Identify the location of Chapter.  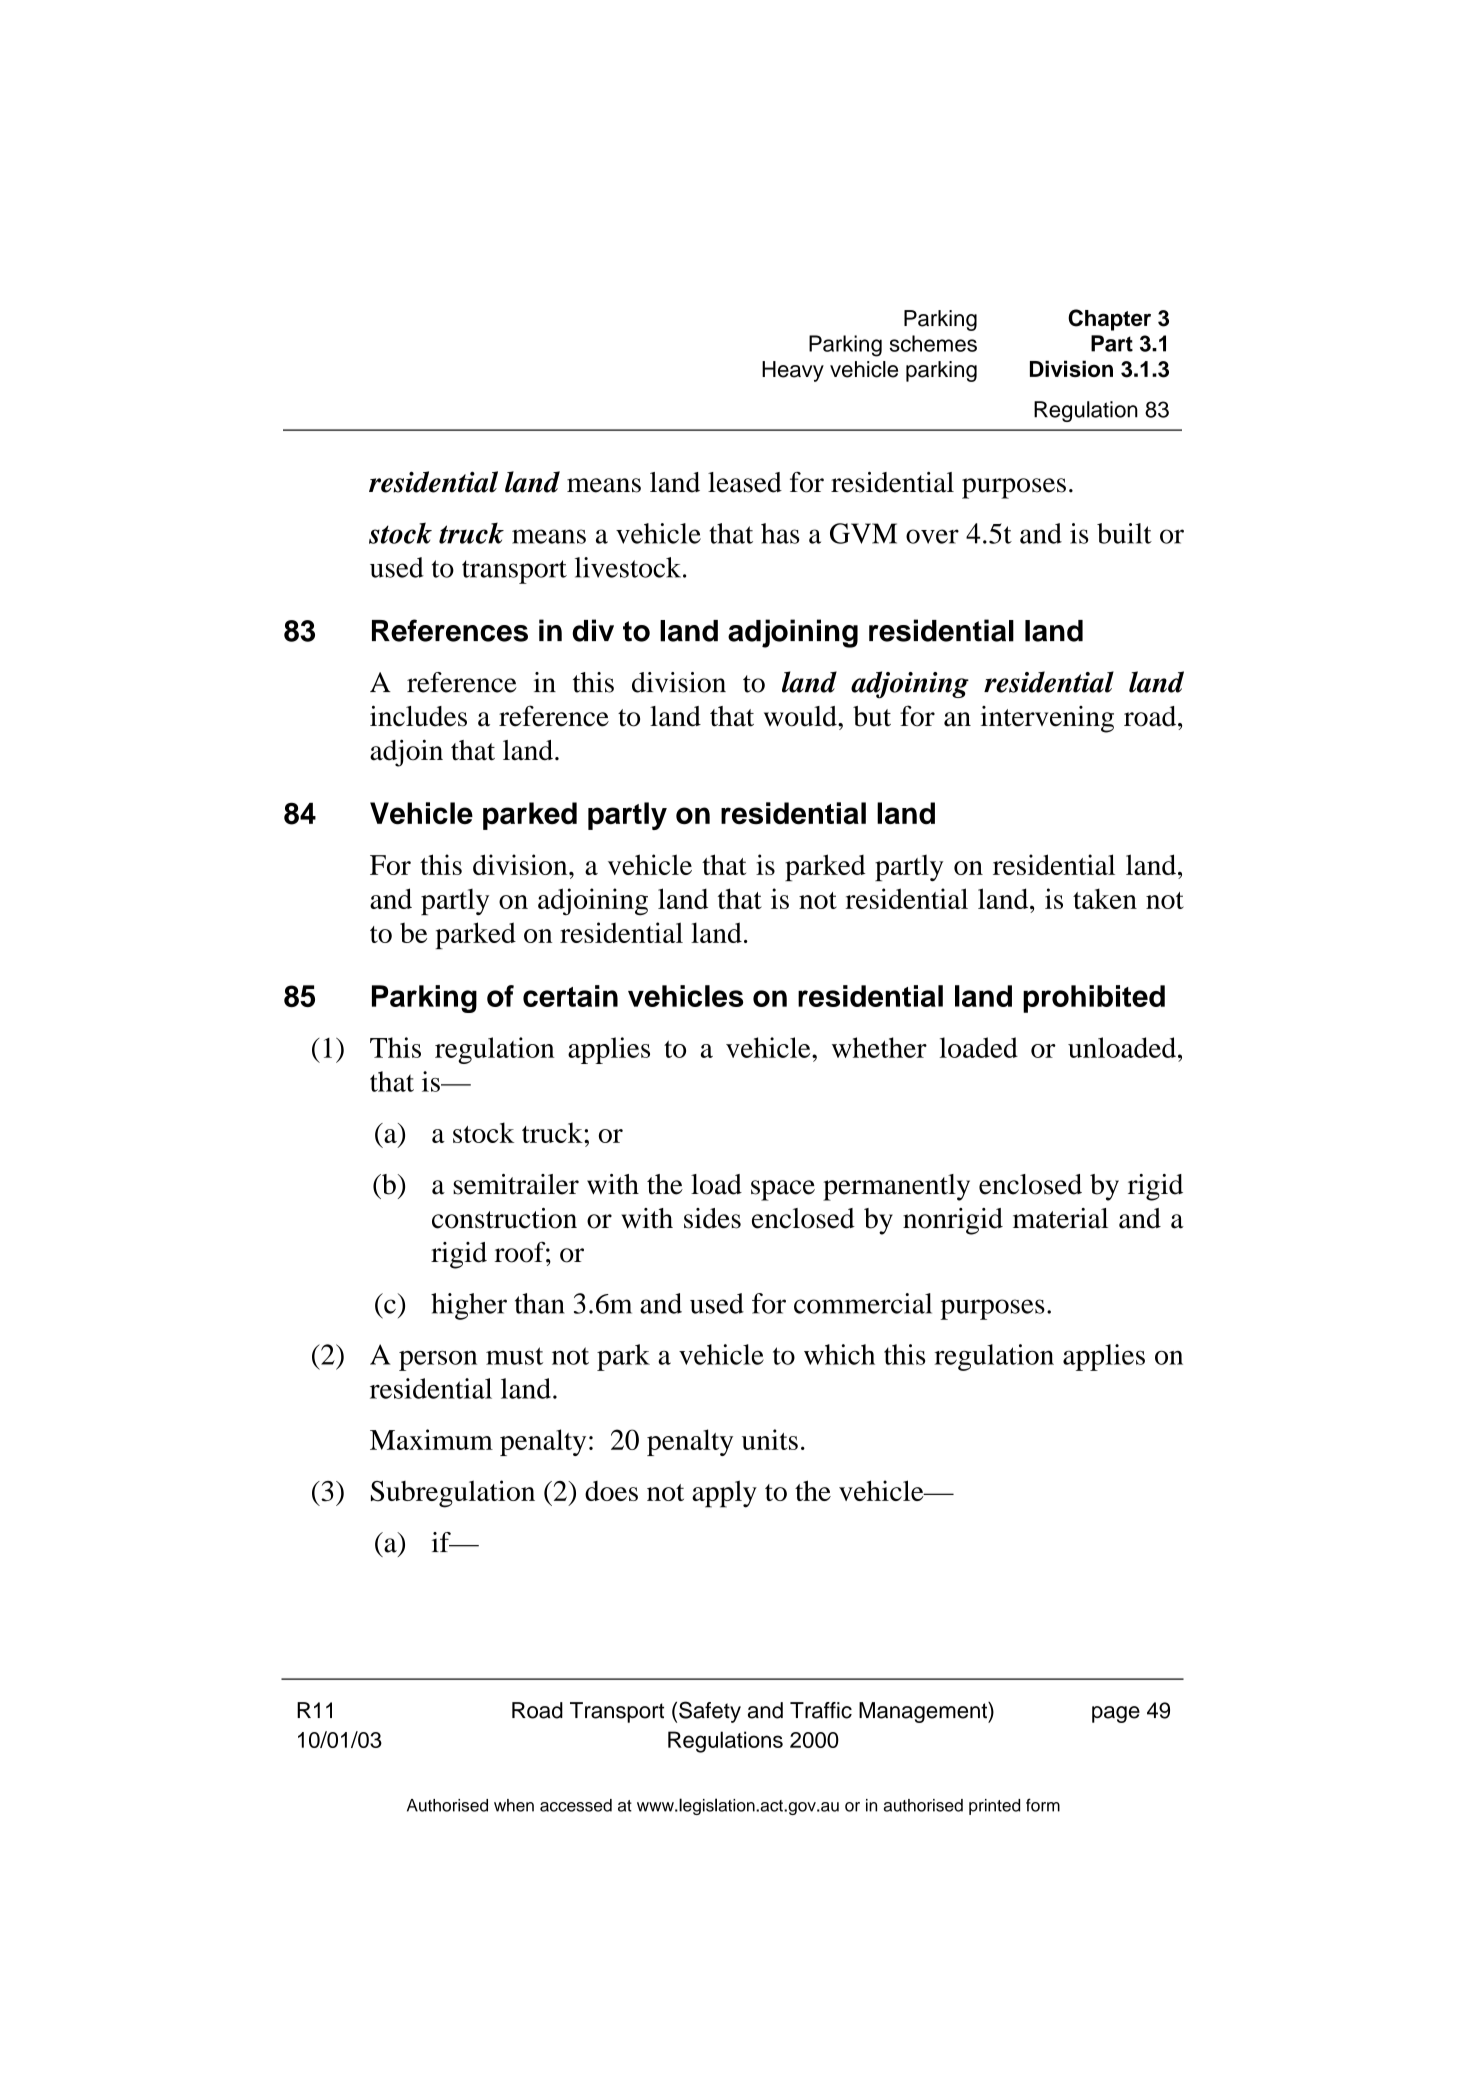
(1109, 320).
